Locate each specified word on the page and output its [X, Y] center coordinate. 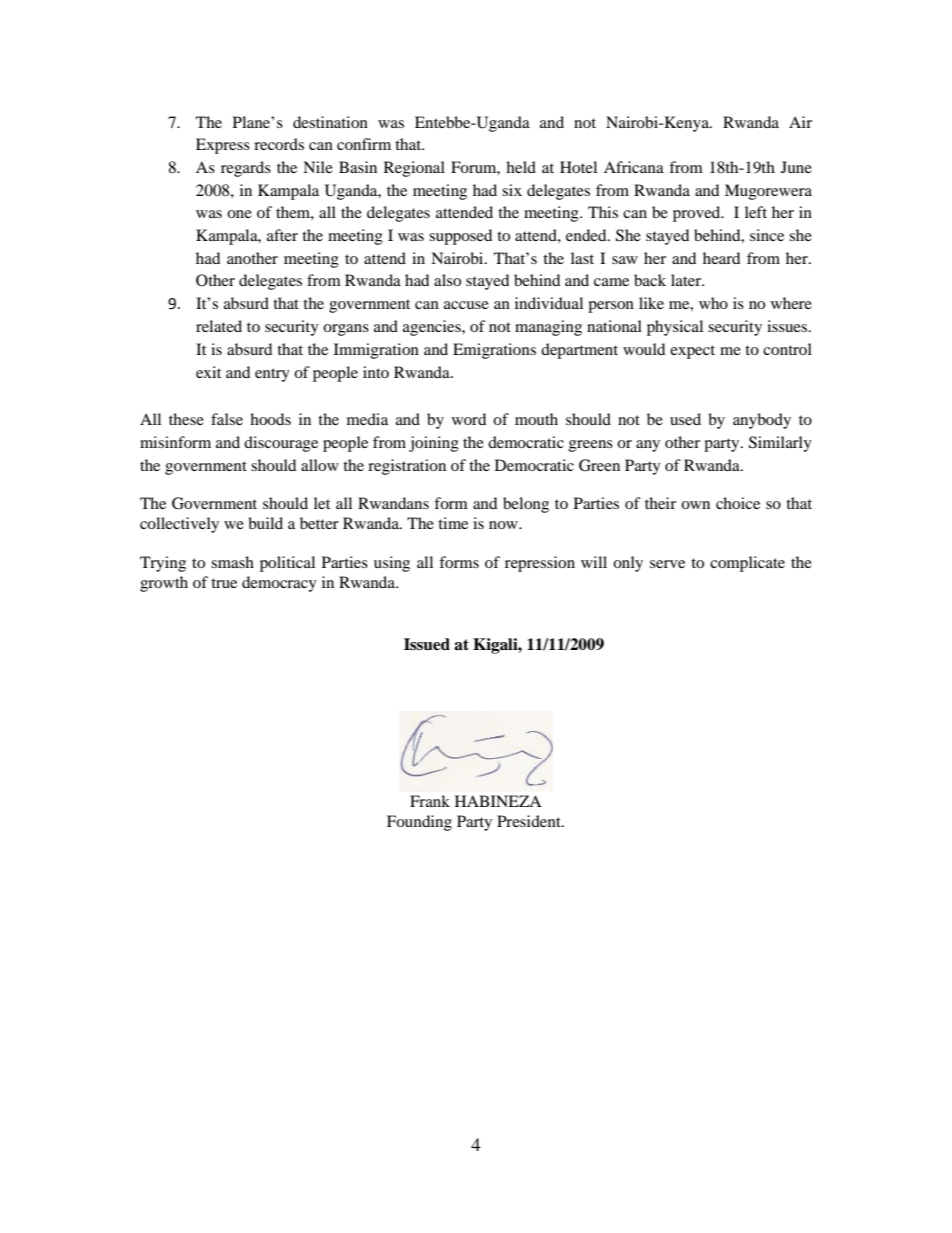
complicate [747, 564]
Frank [430, 801]
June [796, 167]
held [521, 167]
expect [692, 352]
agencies [433, 328]
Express [223, 146]
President [530, 821]
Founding [419, 823]
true [224, 583]
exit [208, 372]
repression [540, 564]
